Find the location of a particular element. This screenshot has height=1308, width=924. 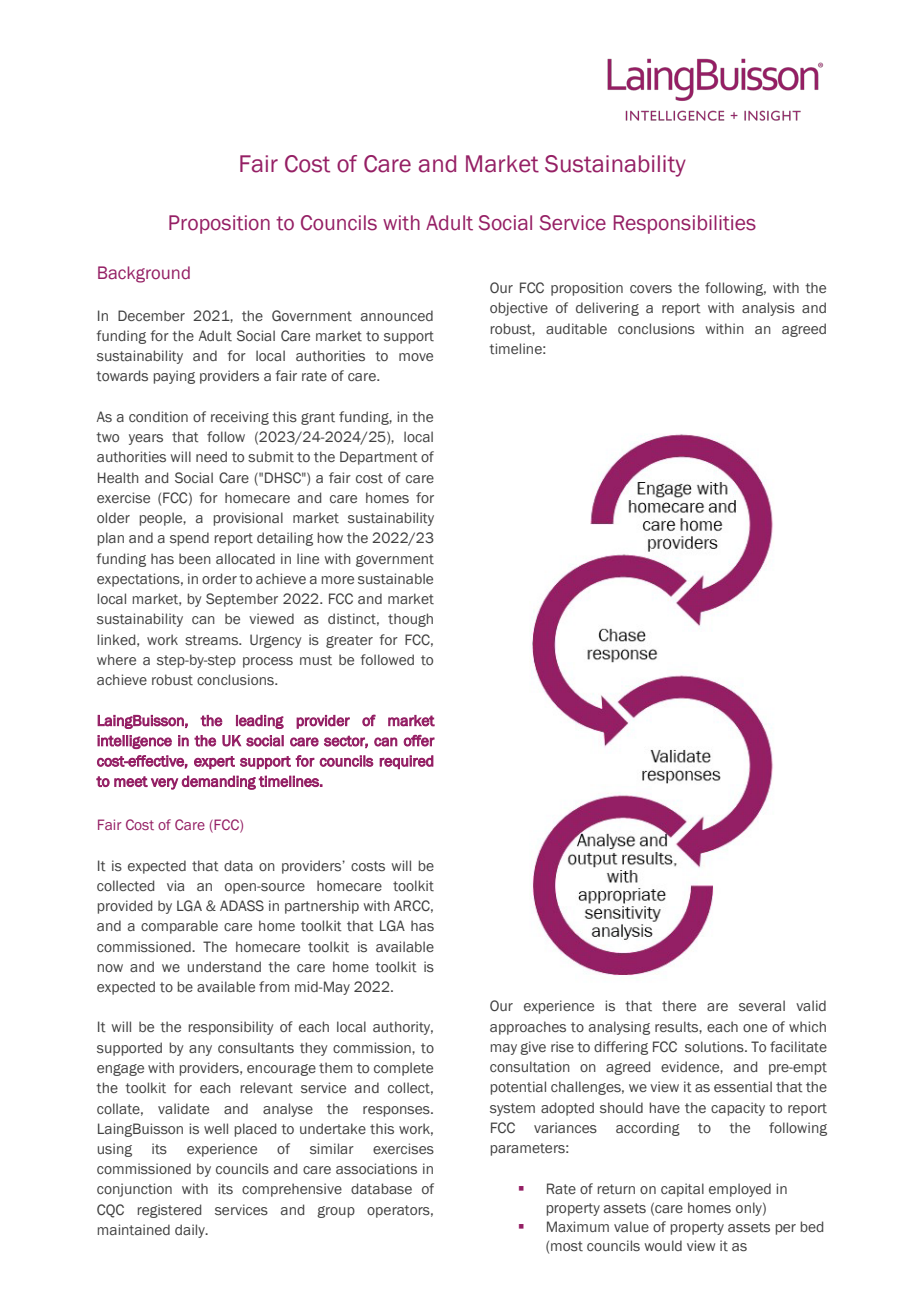

Responsibilities is located at coordinates (685, 224).
